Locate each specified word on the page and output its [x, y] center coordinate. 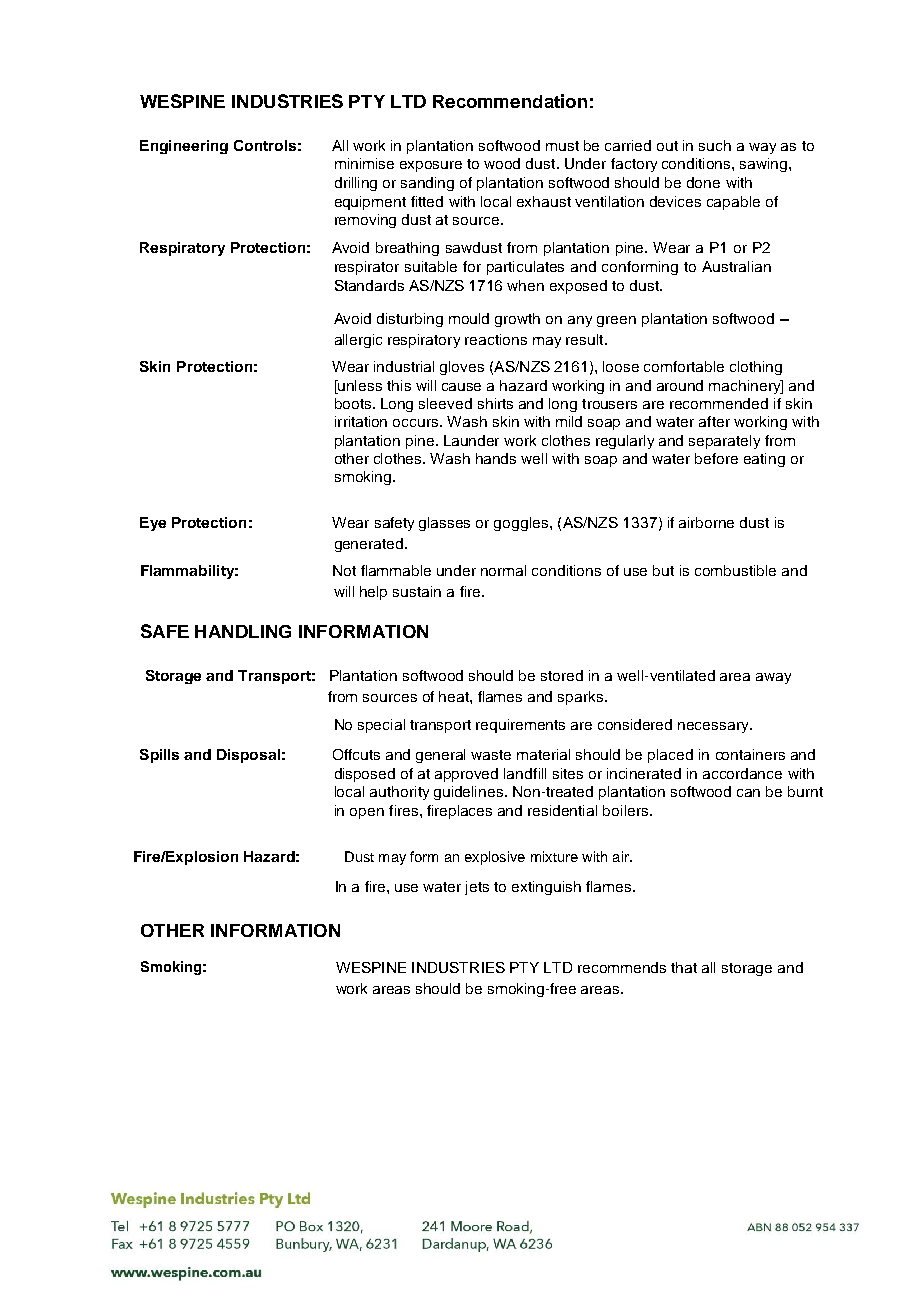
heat [455, 696]
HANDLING [243, 631]
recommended [719, 403]
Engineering [184, 147]
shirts [495, 403]
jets [477, 888]
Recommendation [510, 101]
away [773, 678]
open [367, 813]
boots [354, 403]
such [715, 145]
